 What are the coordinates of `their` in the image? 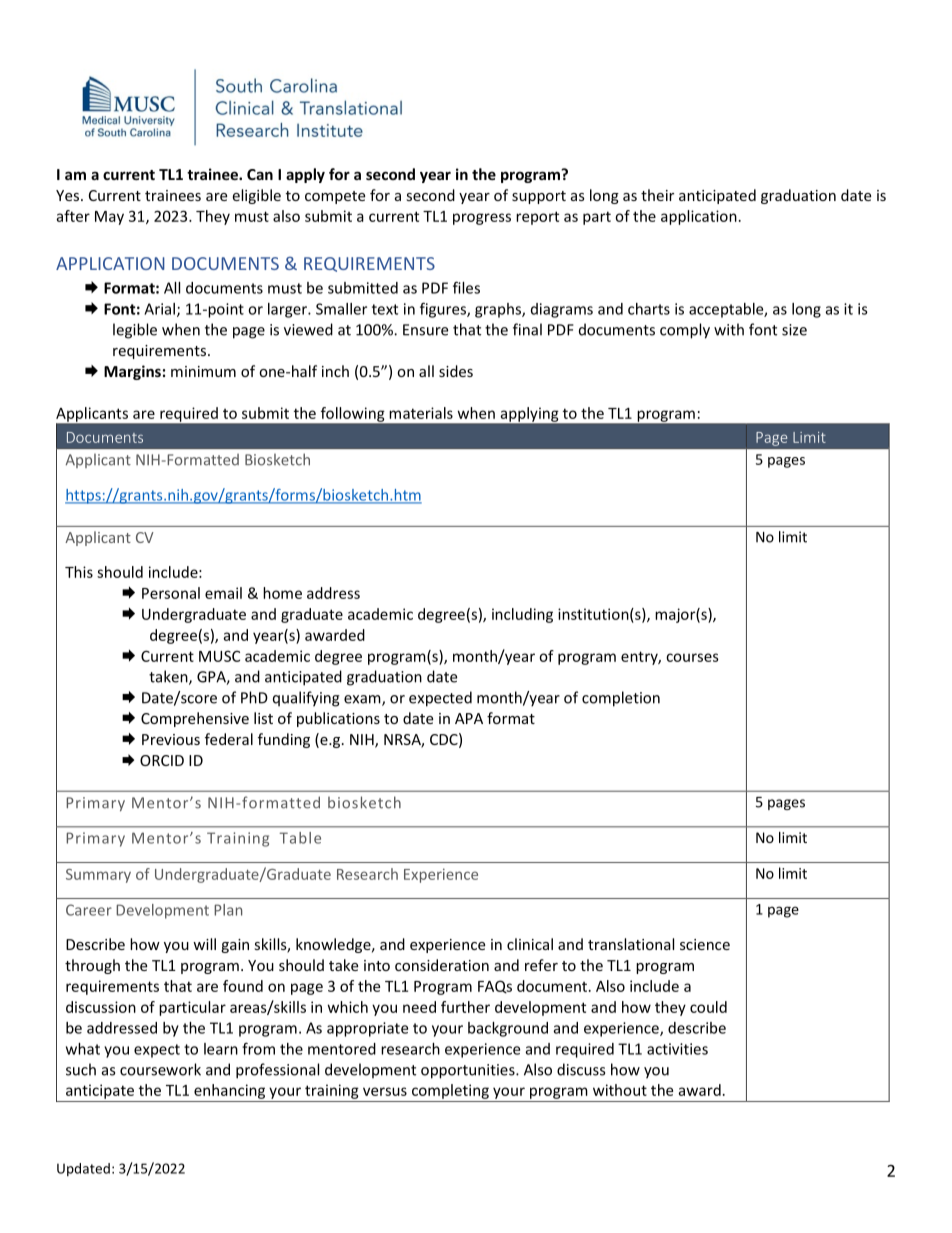 It's located at (657, 195).
